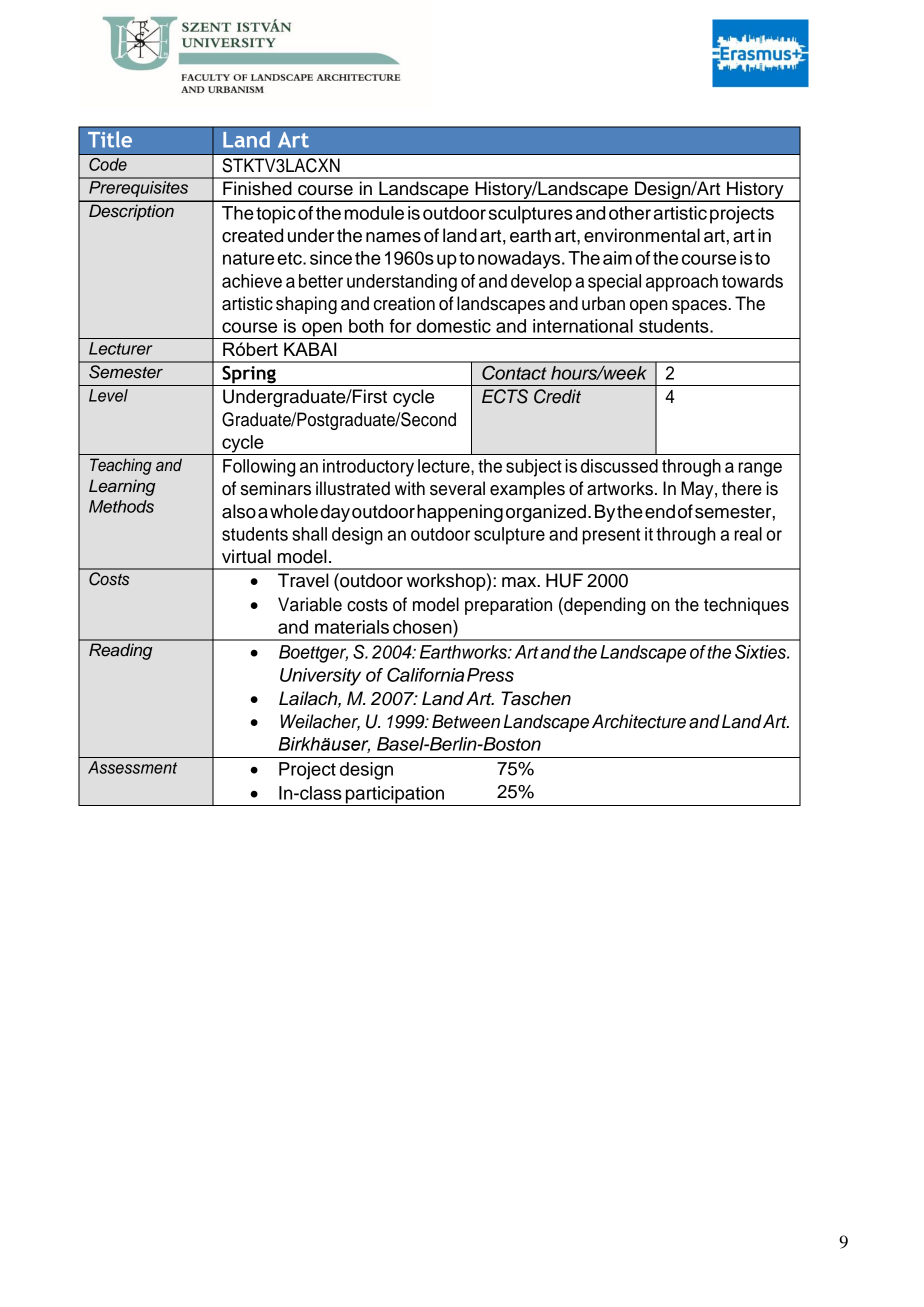 Image resolution: width=924 pixels, height=1307 pixels. Describe the element at coordinates (642, 235) in the screenshot. I see `environmental` at that location.
